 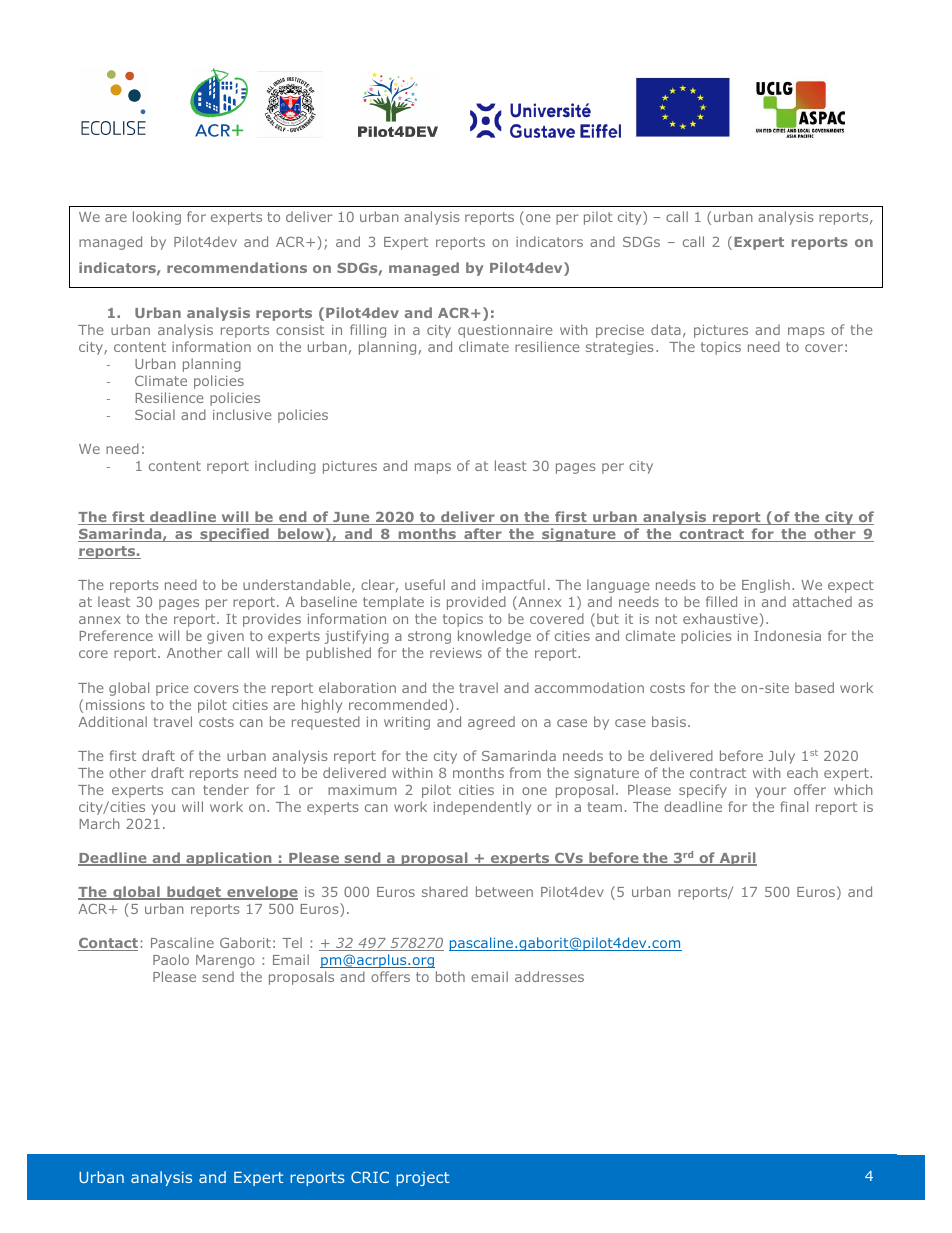 I want to click on budget, so click(x=194, y=893).
